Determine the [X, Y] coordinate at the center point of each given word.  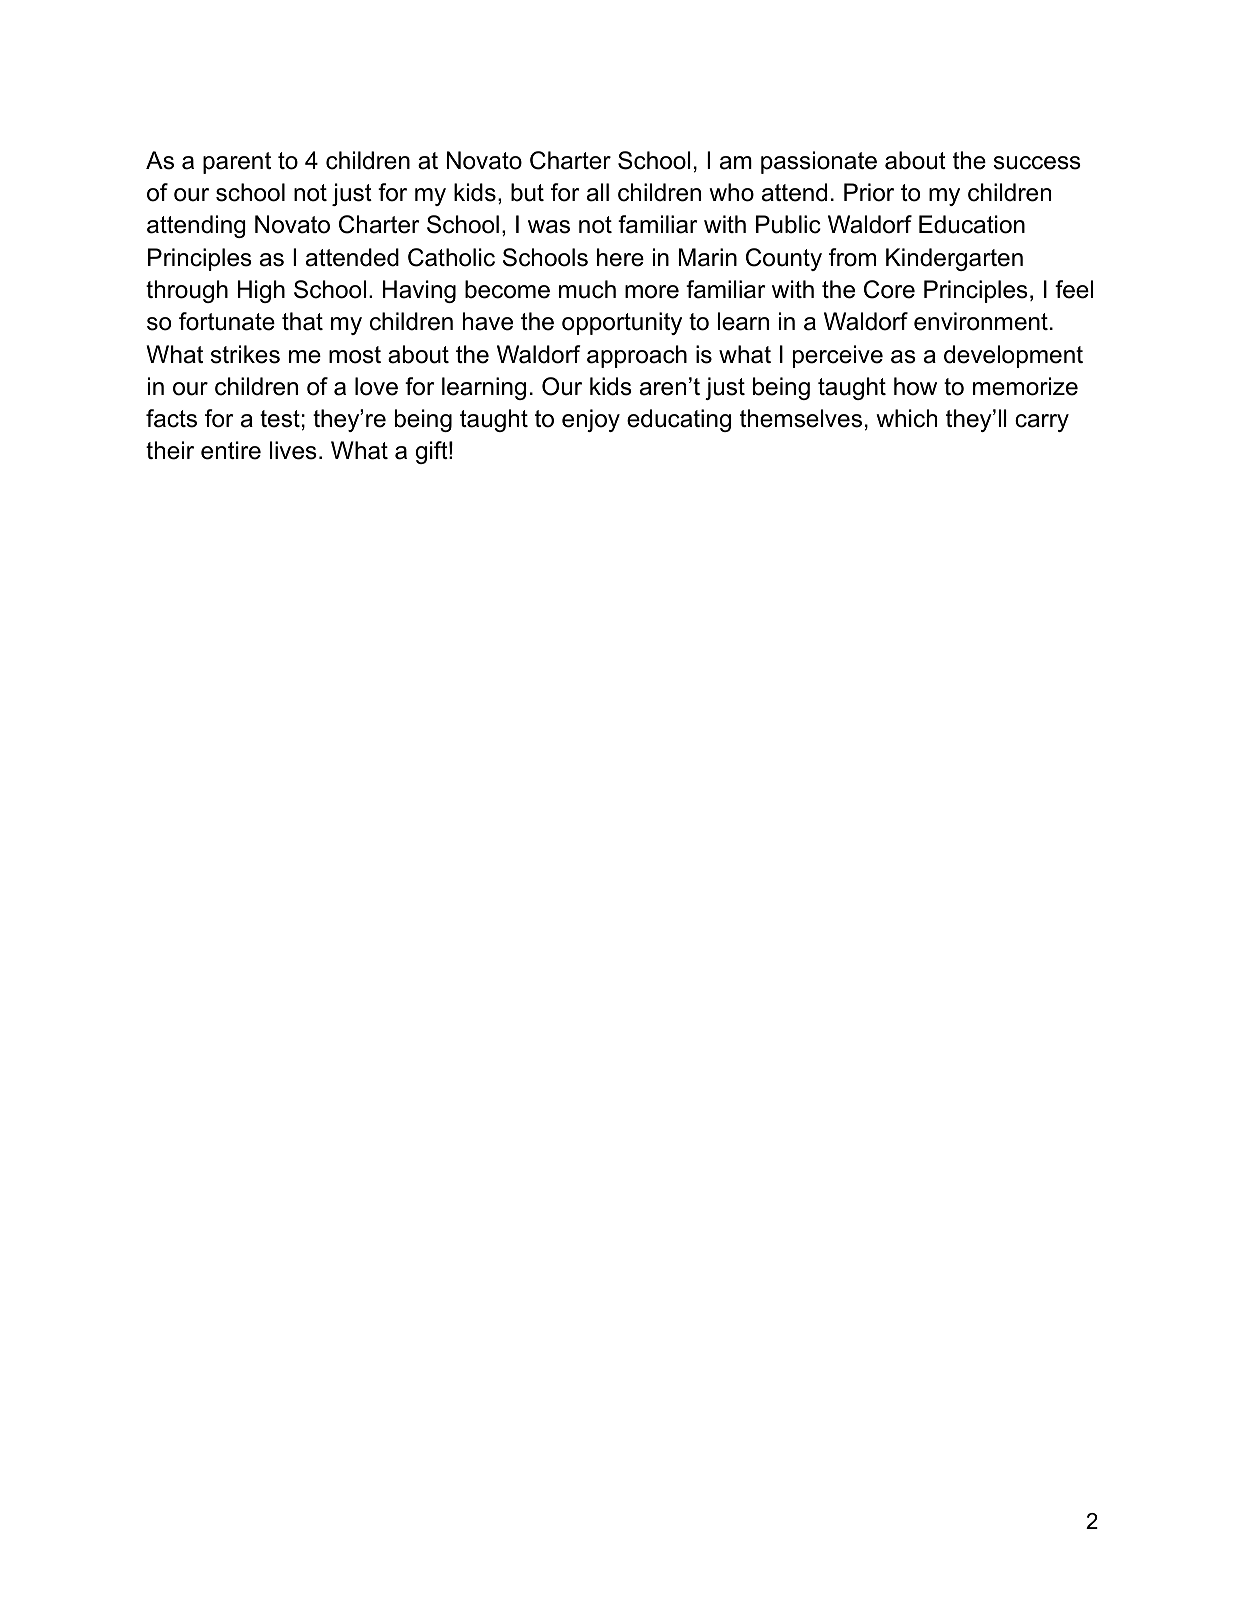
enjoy [591, 420]
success [1037, 163]
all [598, 192]
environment [981, 321]
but [527, 192]
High [261, 291]
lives [293, 450]
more [652, 292]
